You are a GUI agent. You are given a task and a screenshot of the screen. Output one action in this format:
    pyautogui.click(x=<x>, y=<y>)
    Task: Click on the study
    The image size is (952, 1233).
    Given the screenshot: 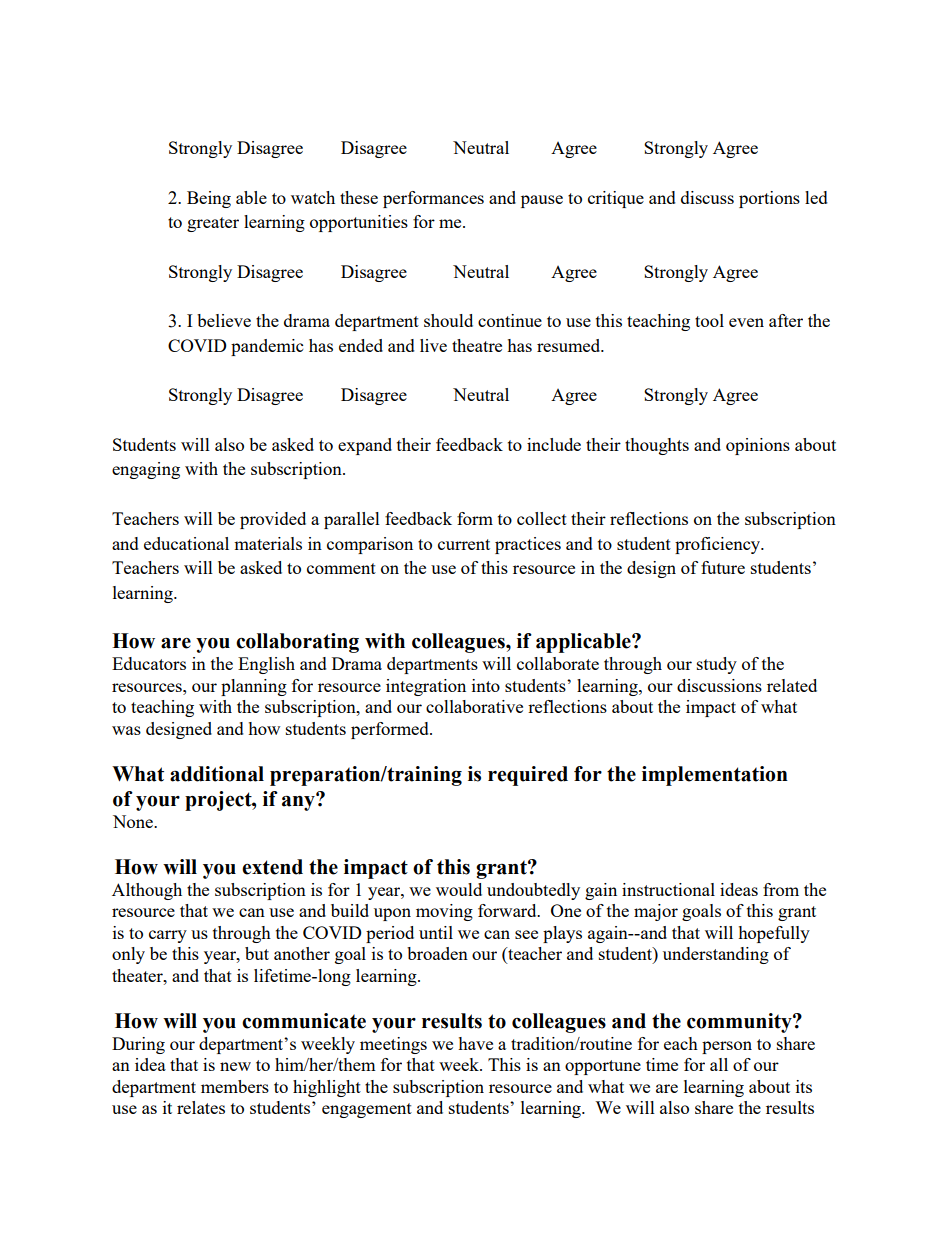 What is the action you would take?
    pyautogui.click(x=717, y=665)
